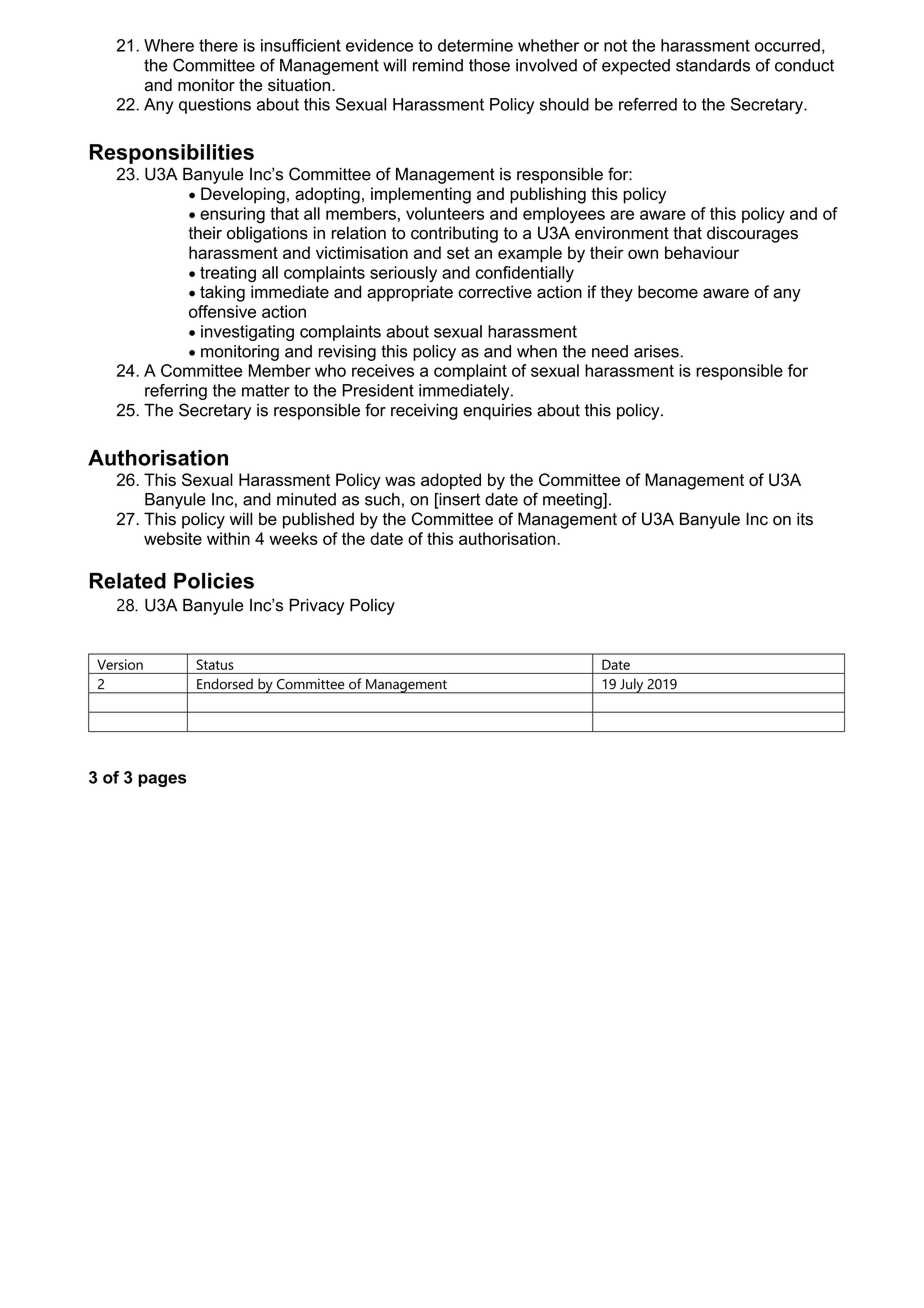 The image size is (924, 1308). What do you see at coordinates (232, 215) in the screenshot?
I see `ensuring` at bounding box center [232, 215].
